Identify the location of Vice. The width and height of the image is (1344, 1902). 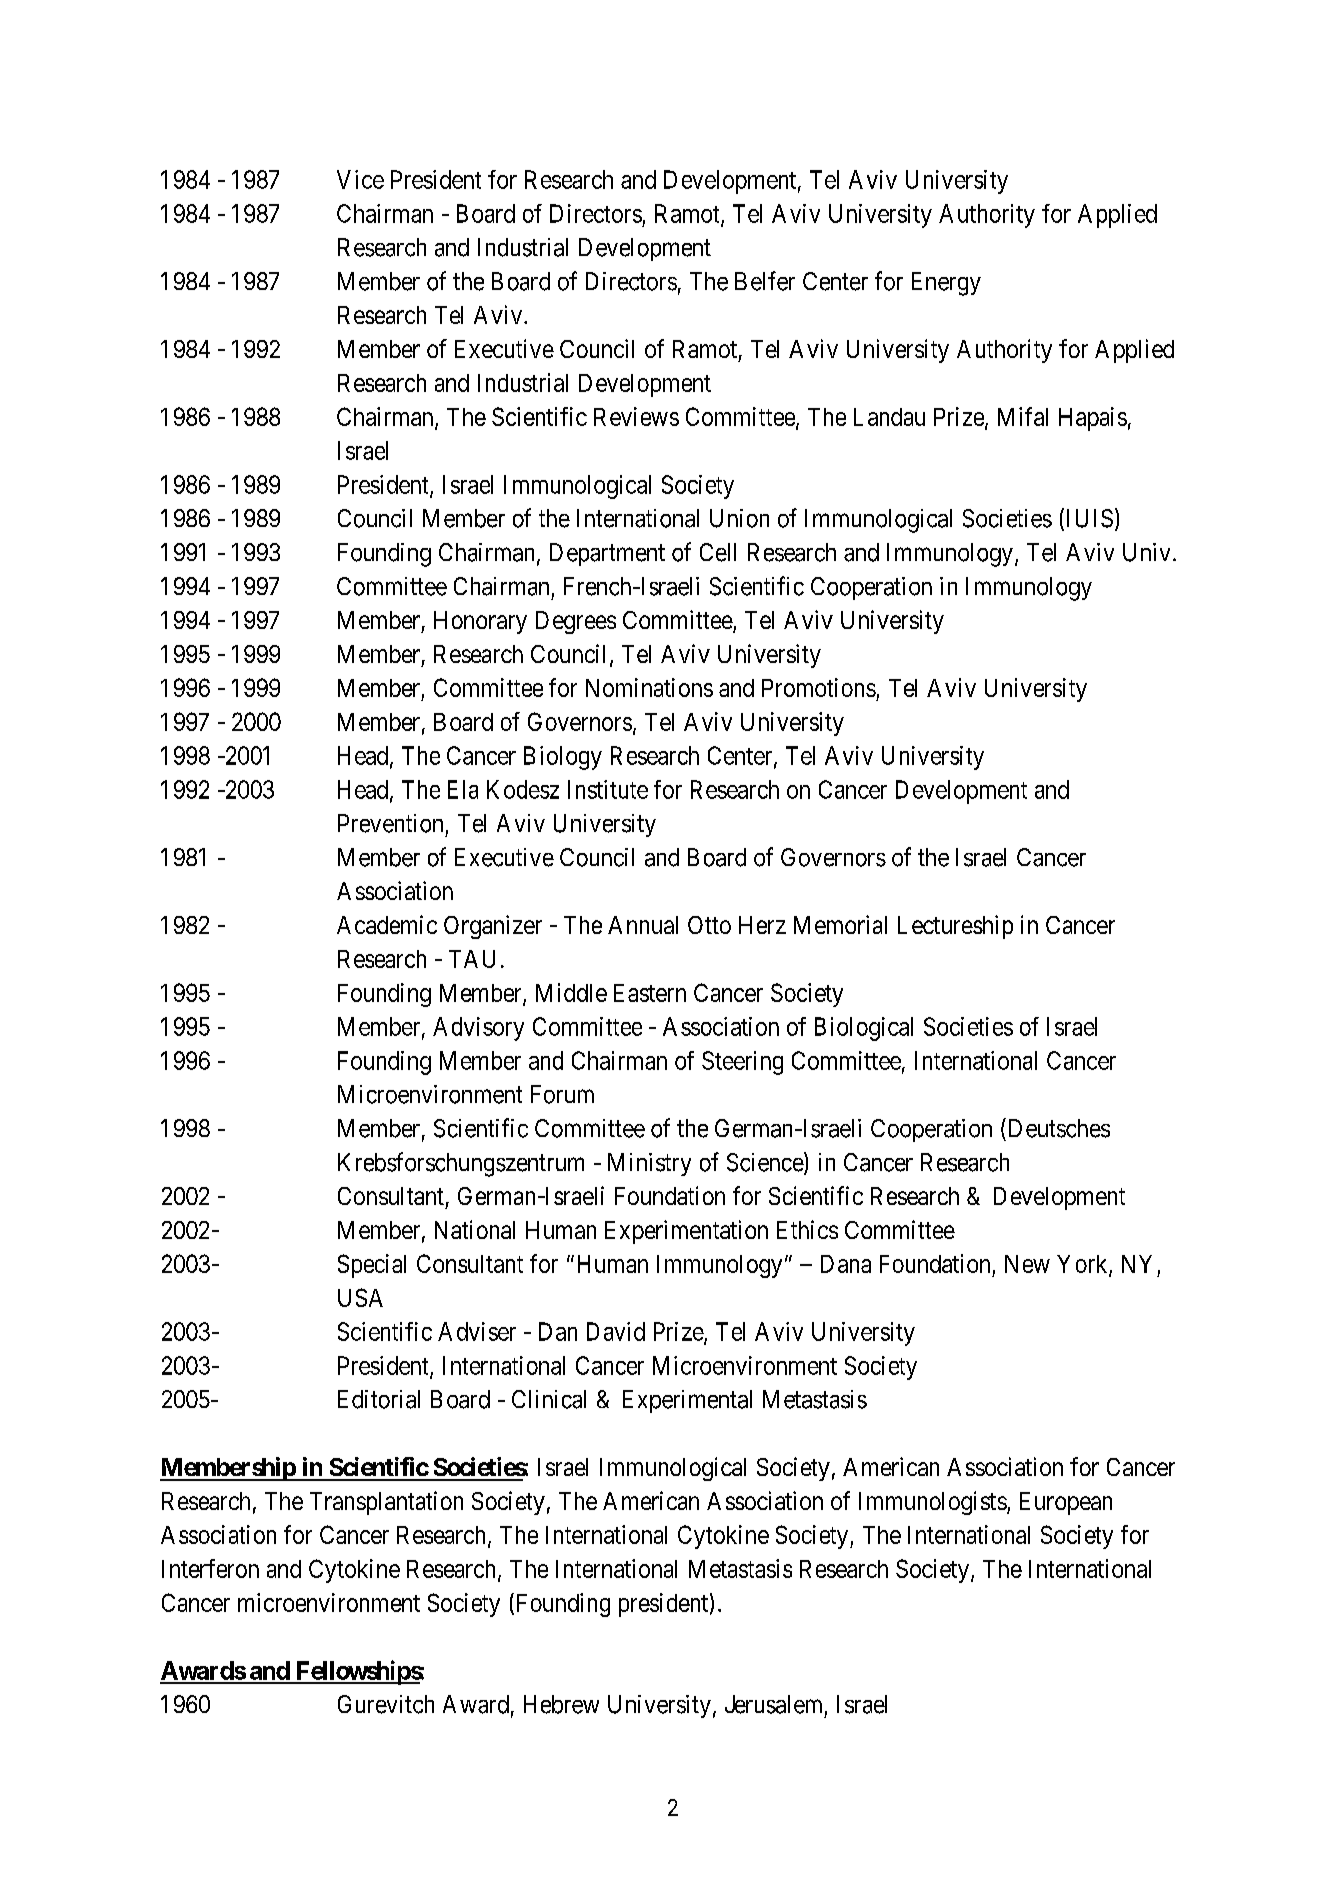
(360, 179).
